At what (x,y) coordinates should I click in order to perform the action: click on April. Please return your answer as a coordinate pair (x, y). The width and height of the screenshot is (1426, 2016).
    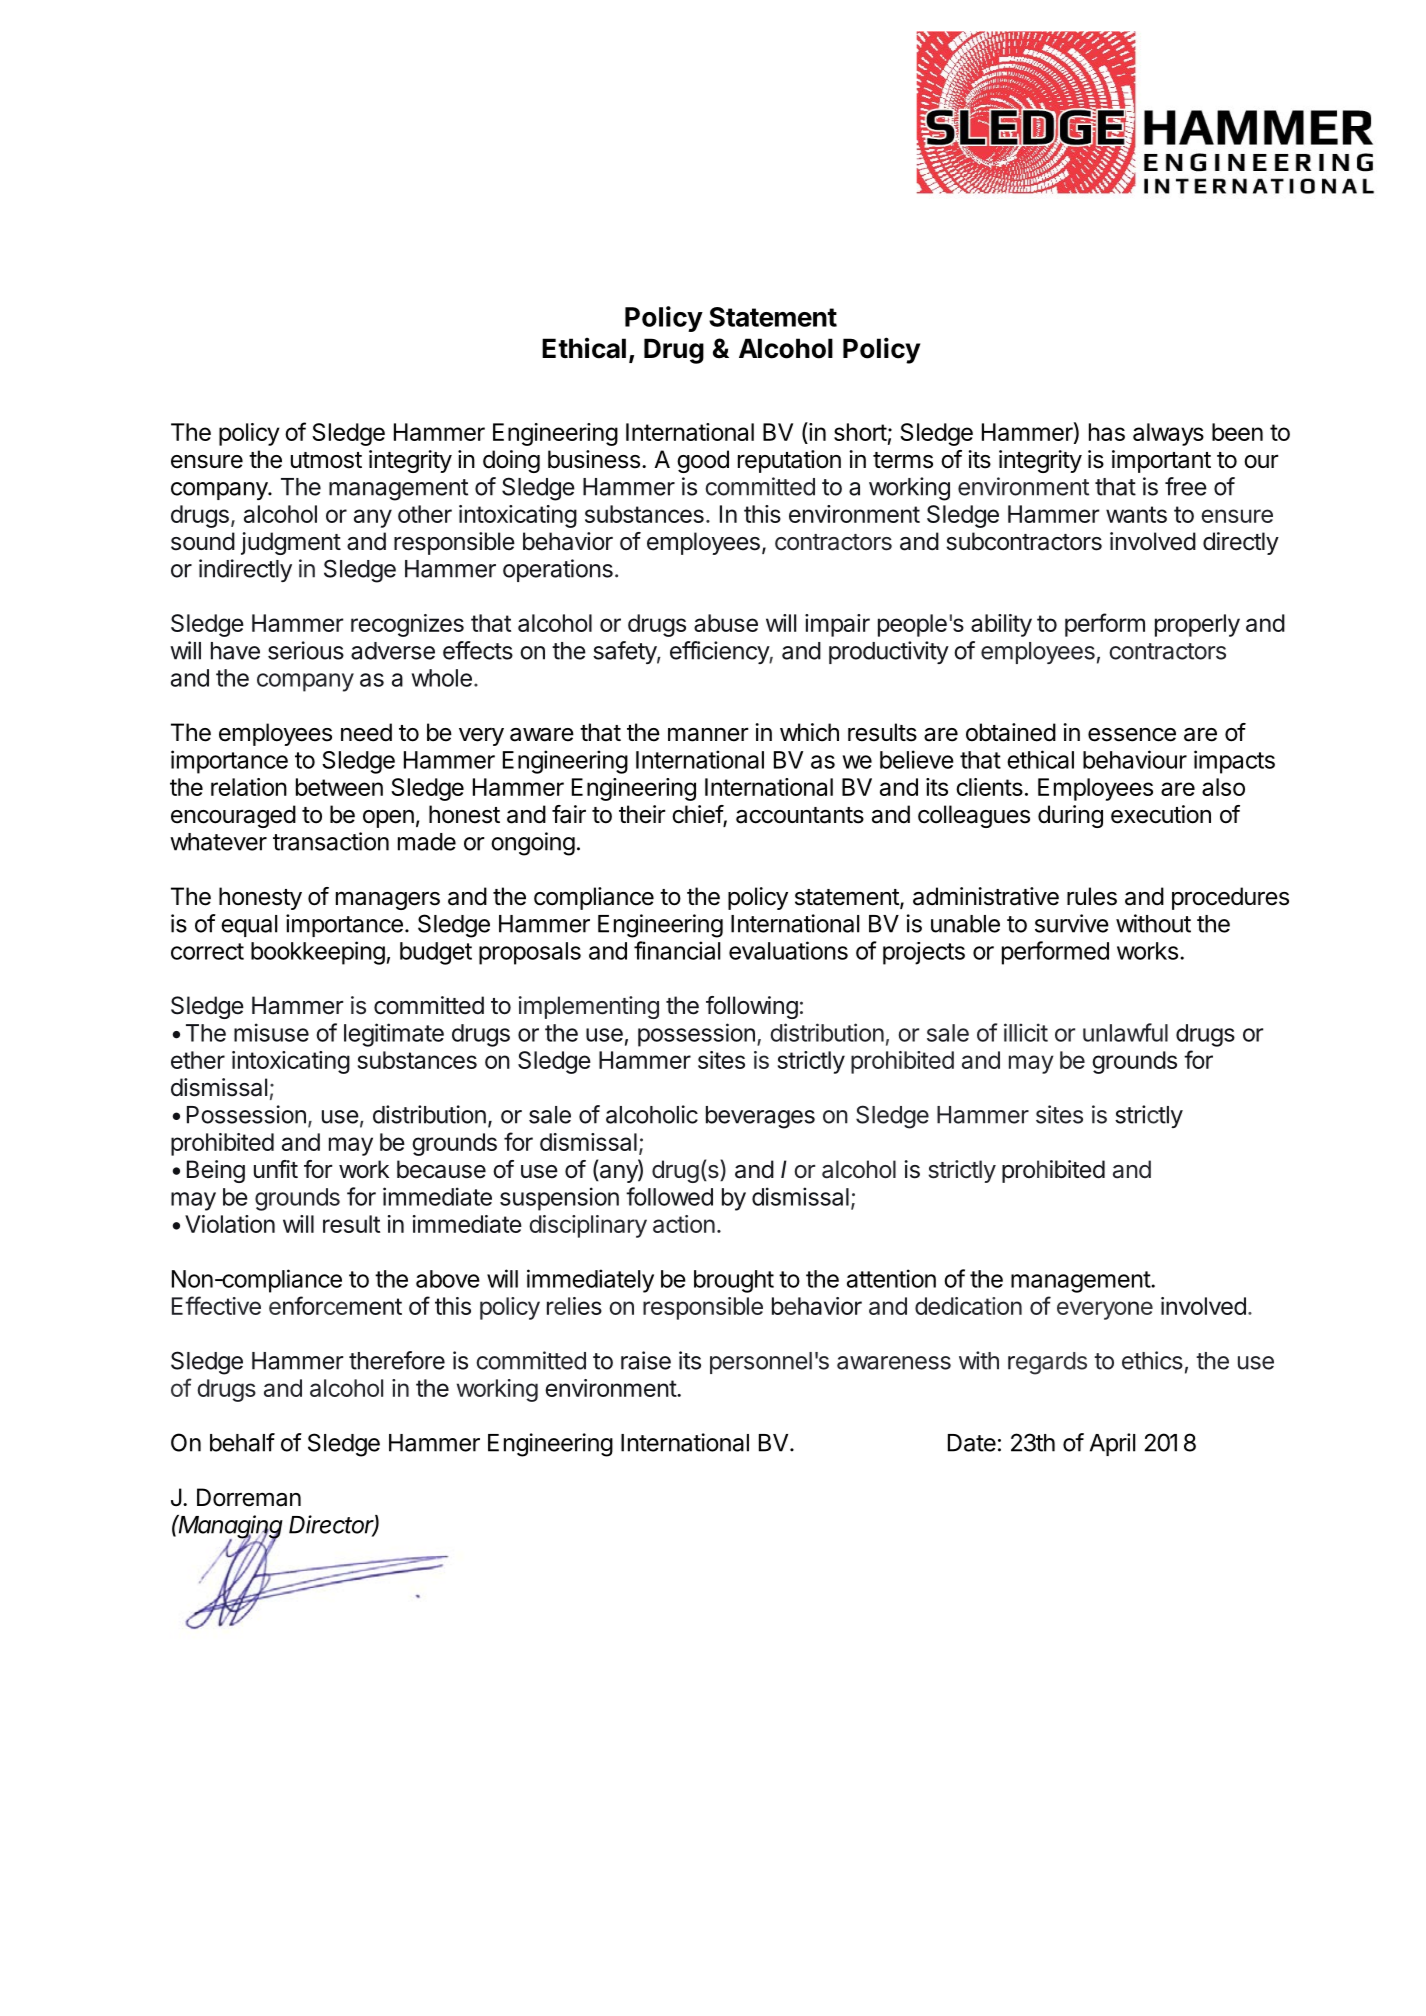
    Looking at the image, I should click on (1112, 1444).
